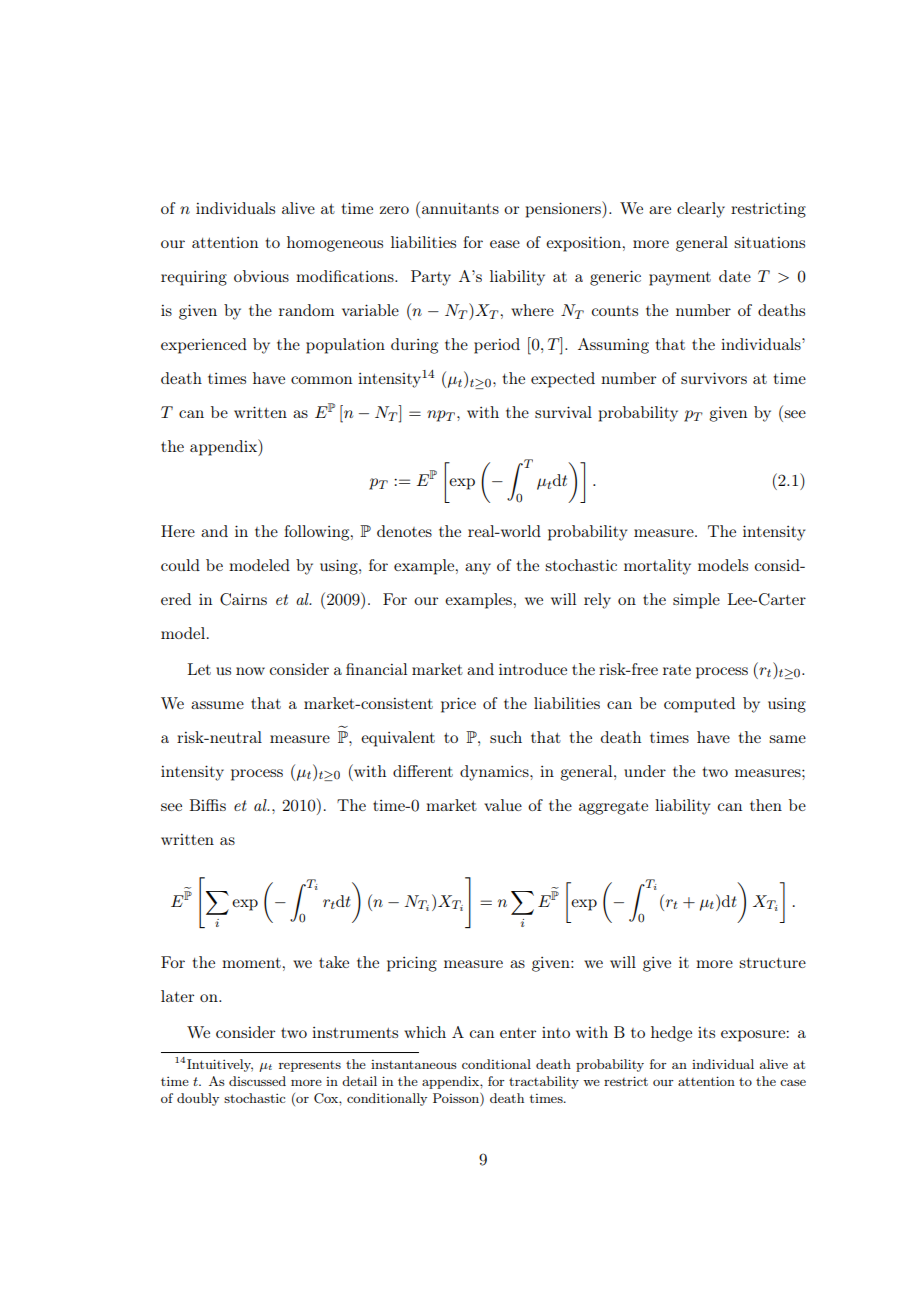  Describe the element at coordinates (505, 244) in the image. I see `ease` at that location.
